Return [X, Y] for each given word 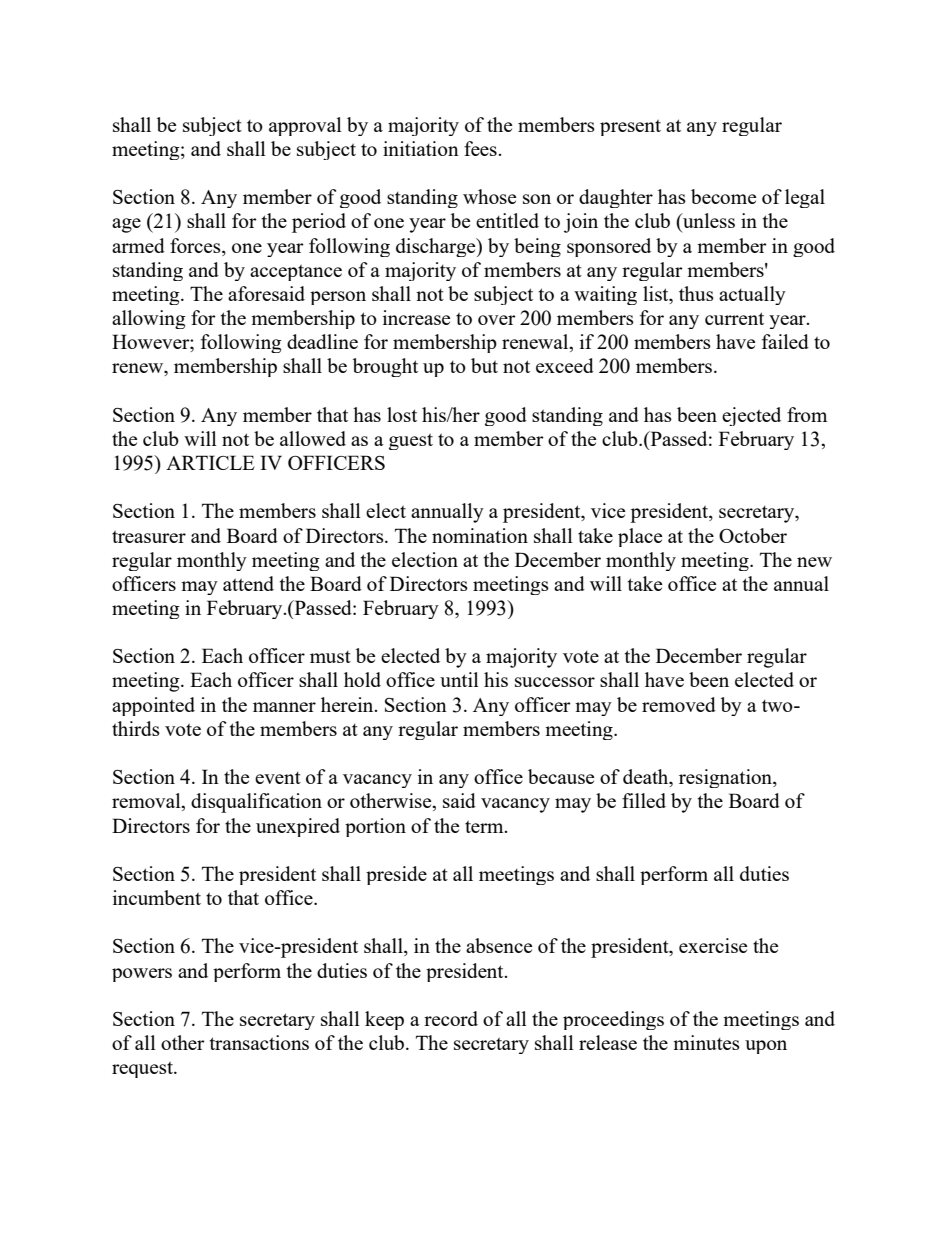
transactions [259, 1042]
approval [305, 126]
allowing [149, 319]
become [723, 196]
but [484, 365]
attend [248, 583]
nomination [480, 535]
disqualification [256, 803]
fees [481, 148]
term [485, 827]
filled [644, 800]
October [753, 535]
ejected [751, 416]
